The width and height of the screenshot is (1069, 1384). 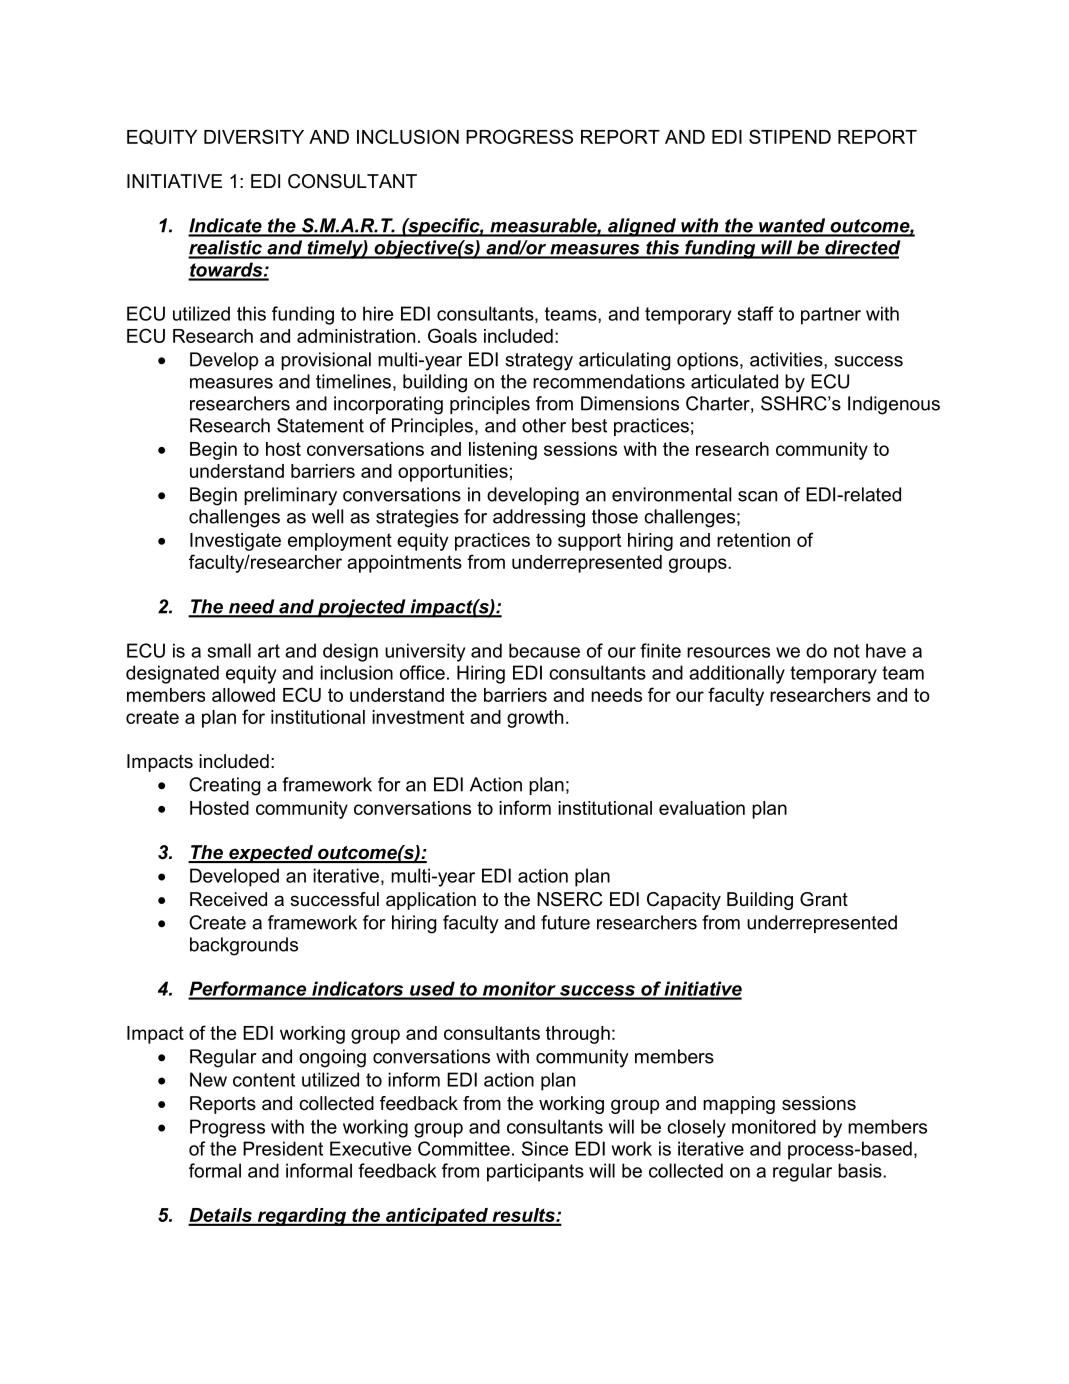 I want to click on allowed, so click(x=243, y=695).
